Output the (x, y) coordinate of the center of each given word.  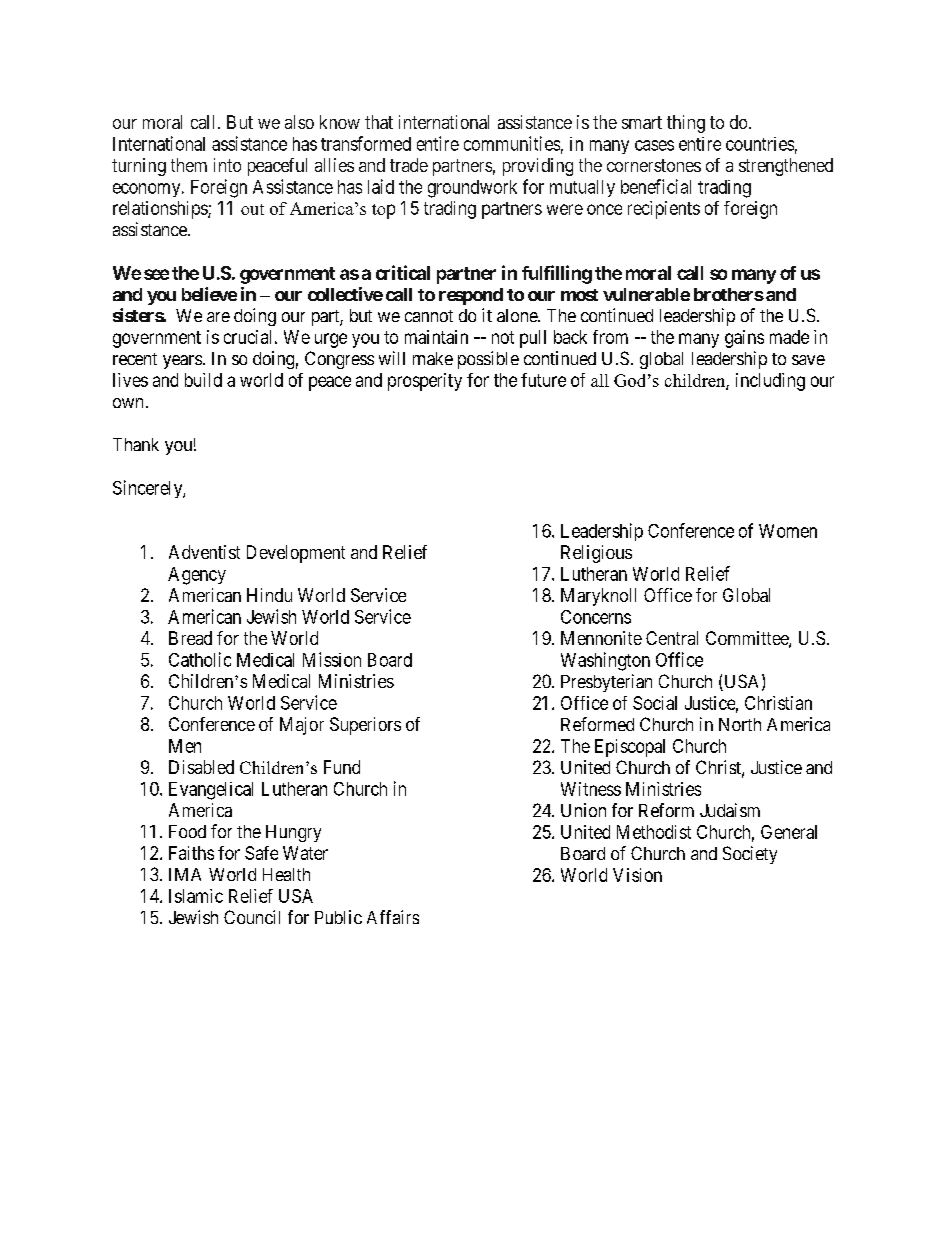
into (227, 165)
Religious (596, 554)
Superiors (365, 726)
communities (512, 143)
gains (744, 339)
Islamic (196, 896)
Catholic (200, 659)
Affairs (393, 917)
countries (760, 144)
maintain (436, 337)
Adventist (204, 552)
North (740, 724)
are (218, 317)
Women (788, 531)
